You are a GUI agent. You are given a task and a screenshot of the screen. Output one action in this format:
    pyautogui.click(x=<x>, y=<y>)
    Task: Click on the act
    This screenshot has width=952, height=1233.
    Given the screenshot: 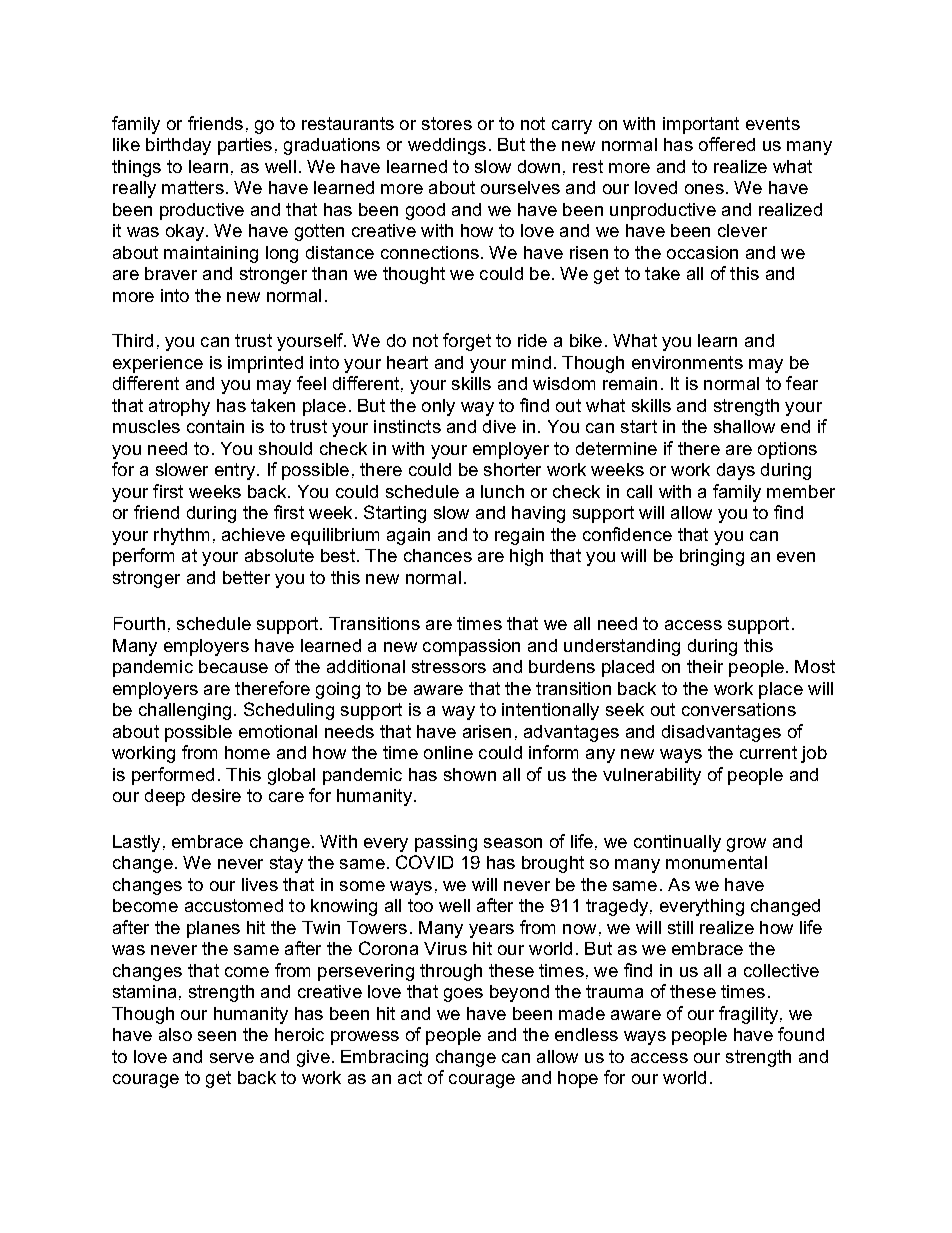 What is the action you would take?
    pyautogui.click(x=410, y=1077)
